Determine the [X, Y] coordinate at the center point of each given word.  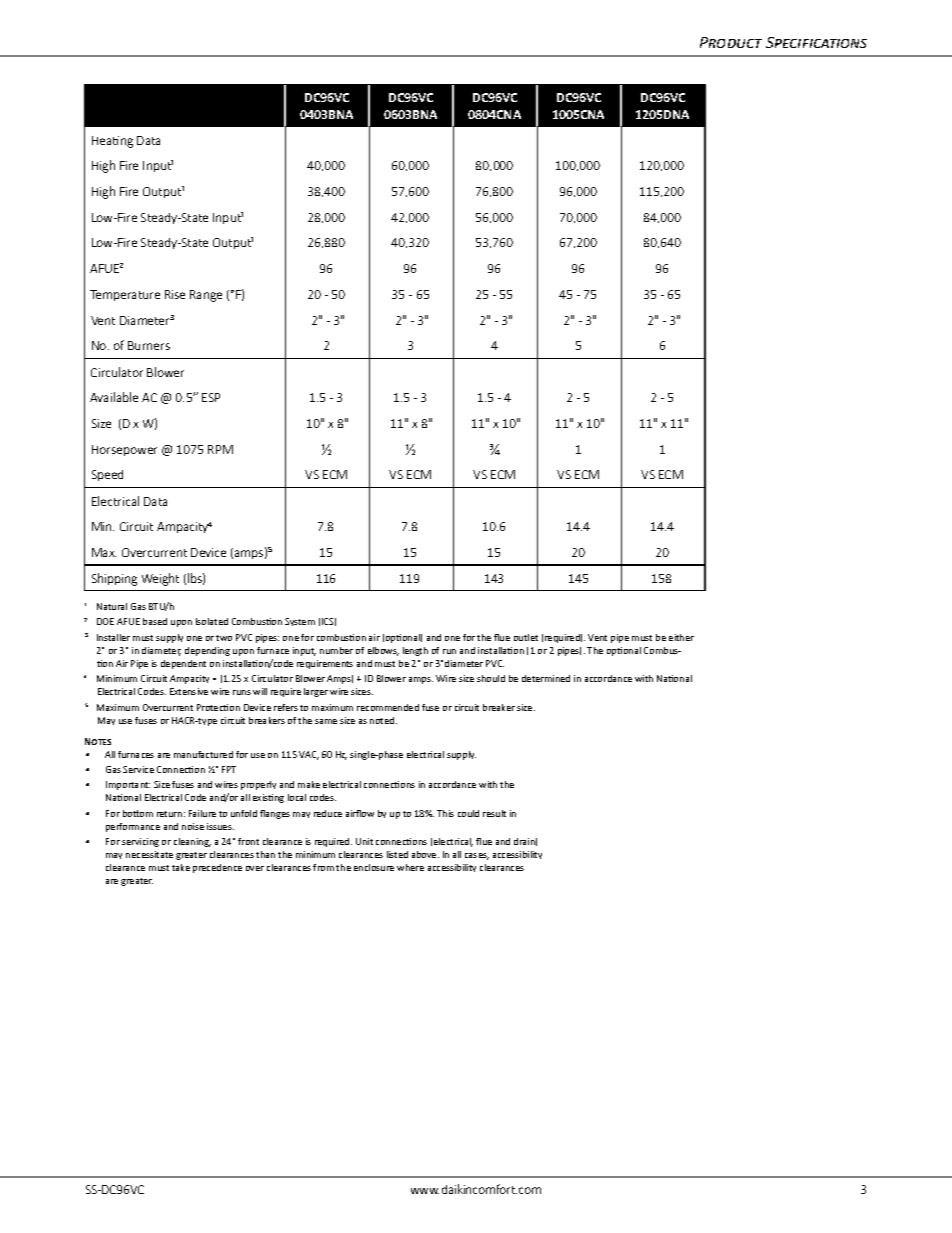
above [425, 854]
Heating [112, 142]
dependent [183, 664]
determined [546, 678]
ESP [211, 397]
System [300, 622]
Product [731, 42]
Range [206, 296]
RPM [220, 449]
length [415, 651]
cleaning [192, 842]
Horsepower [124, 450]
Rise [175, 294]
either [681, 637]
